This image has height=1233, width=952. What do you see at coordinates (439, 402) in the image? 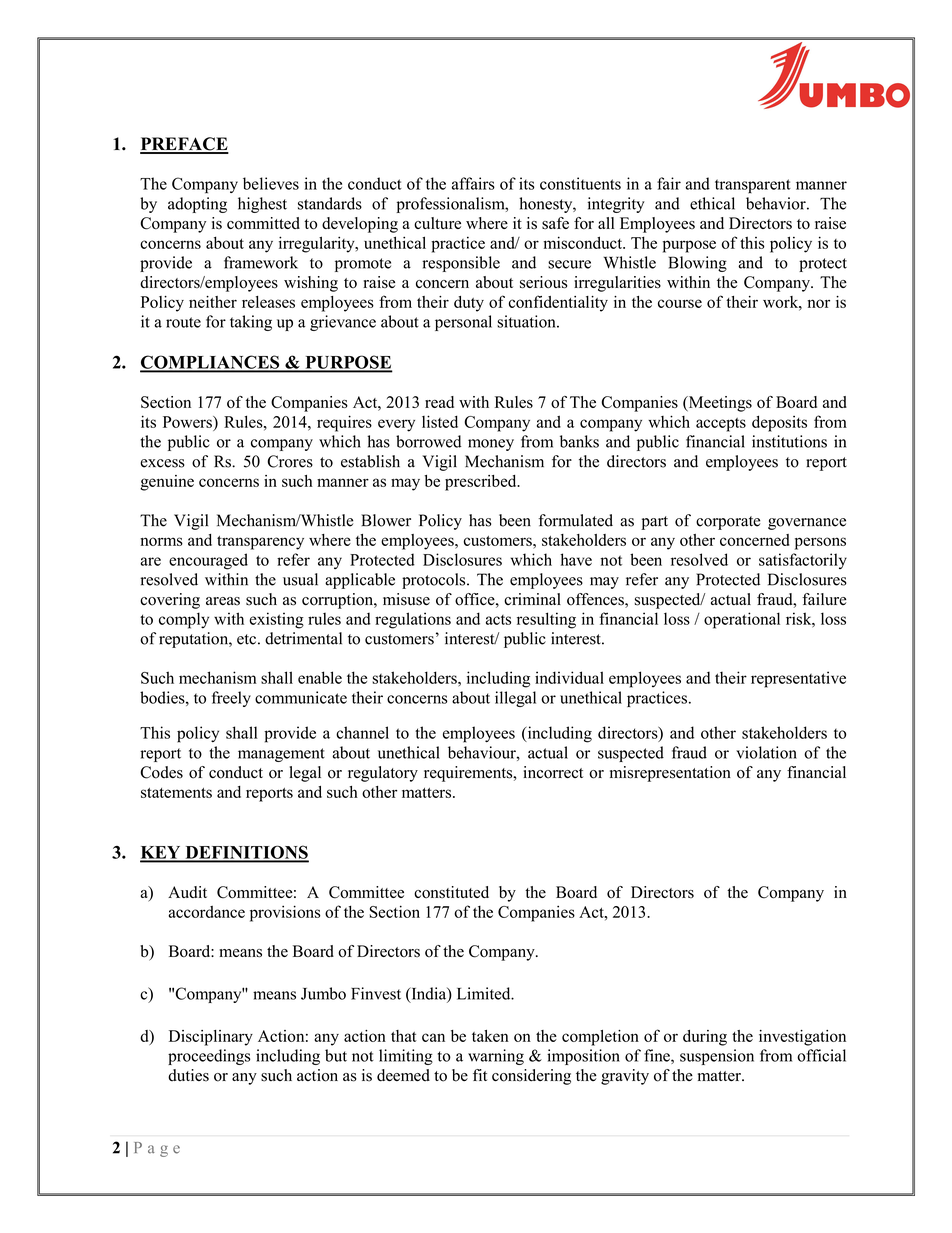
I see `read` at bounding box center [439, 402].
